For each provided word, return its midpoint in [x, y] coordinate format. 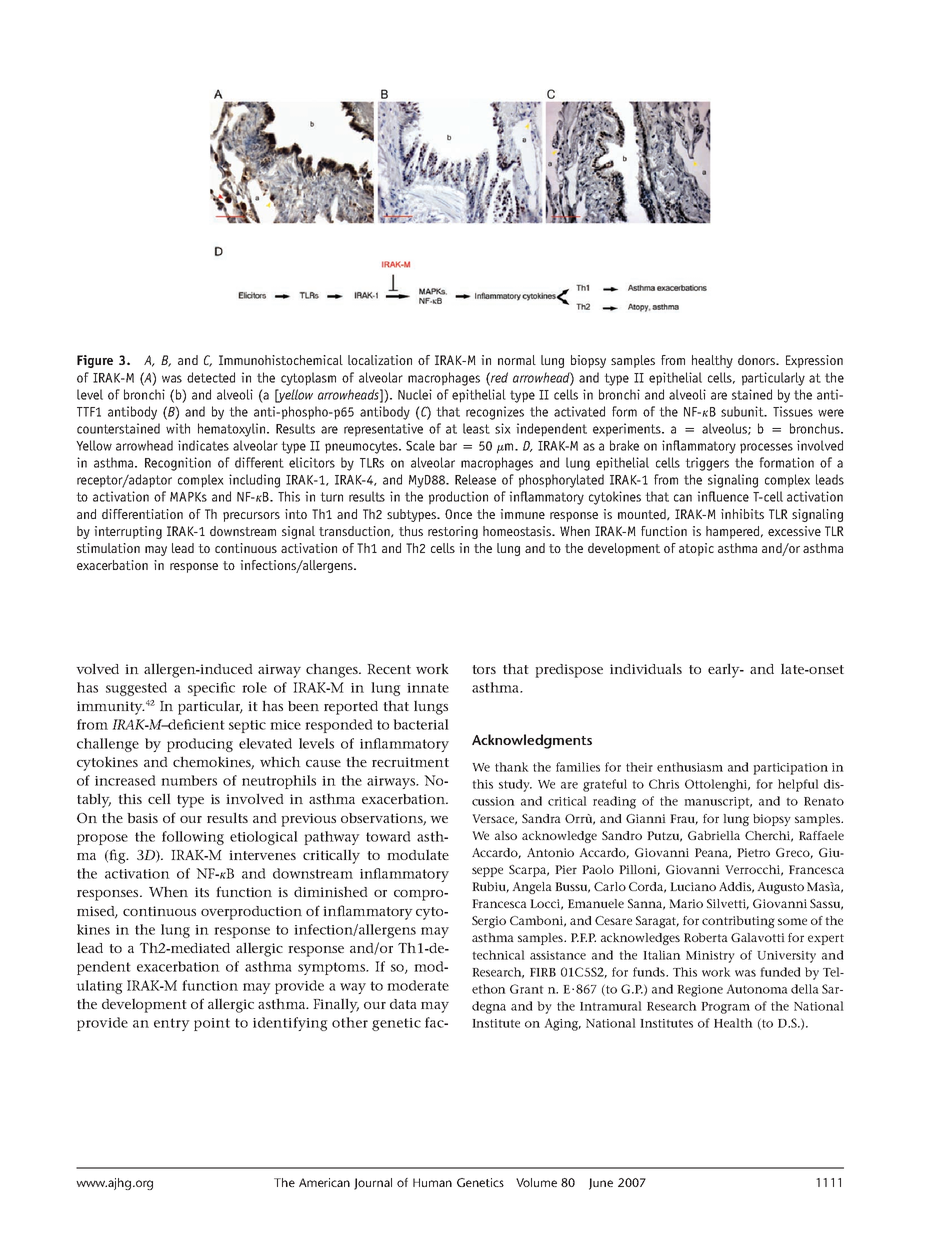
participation [790, 769]
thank [511, 767]
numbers [189, 780]
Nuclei [415, 394]
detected [211, 377]
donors [758, 360]
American [324, 1182]
